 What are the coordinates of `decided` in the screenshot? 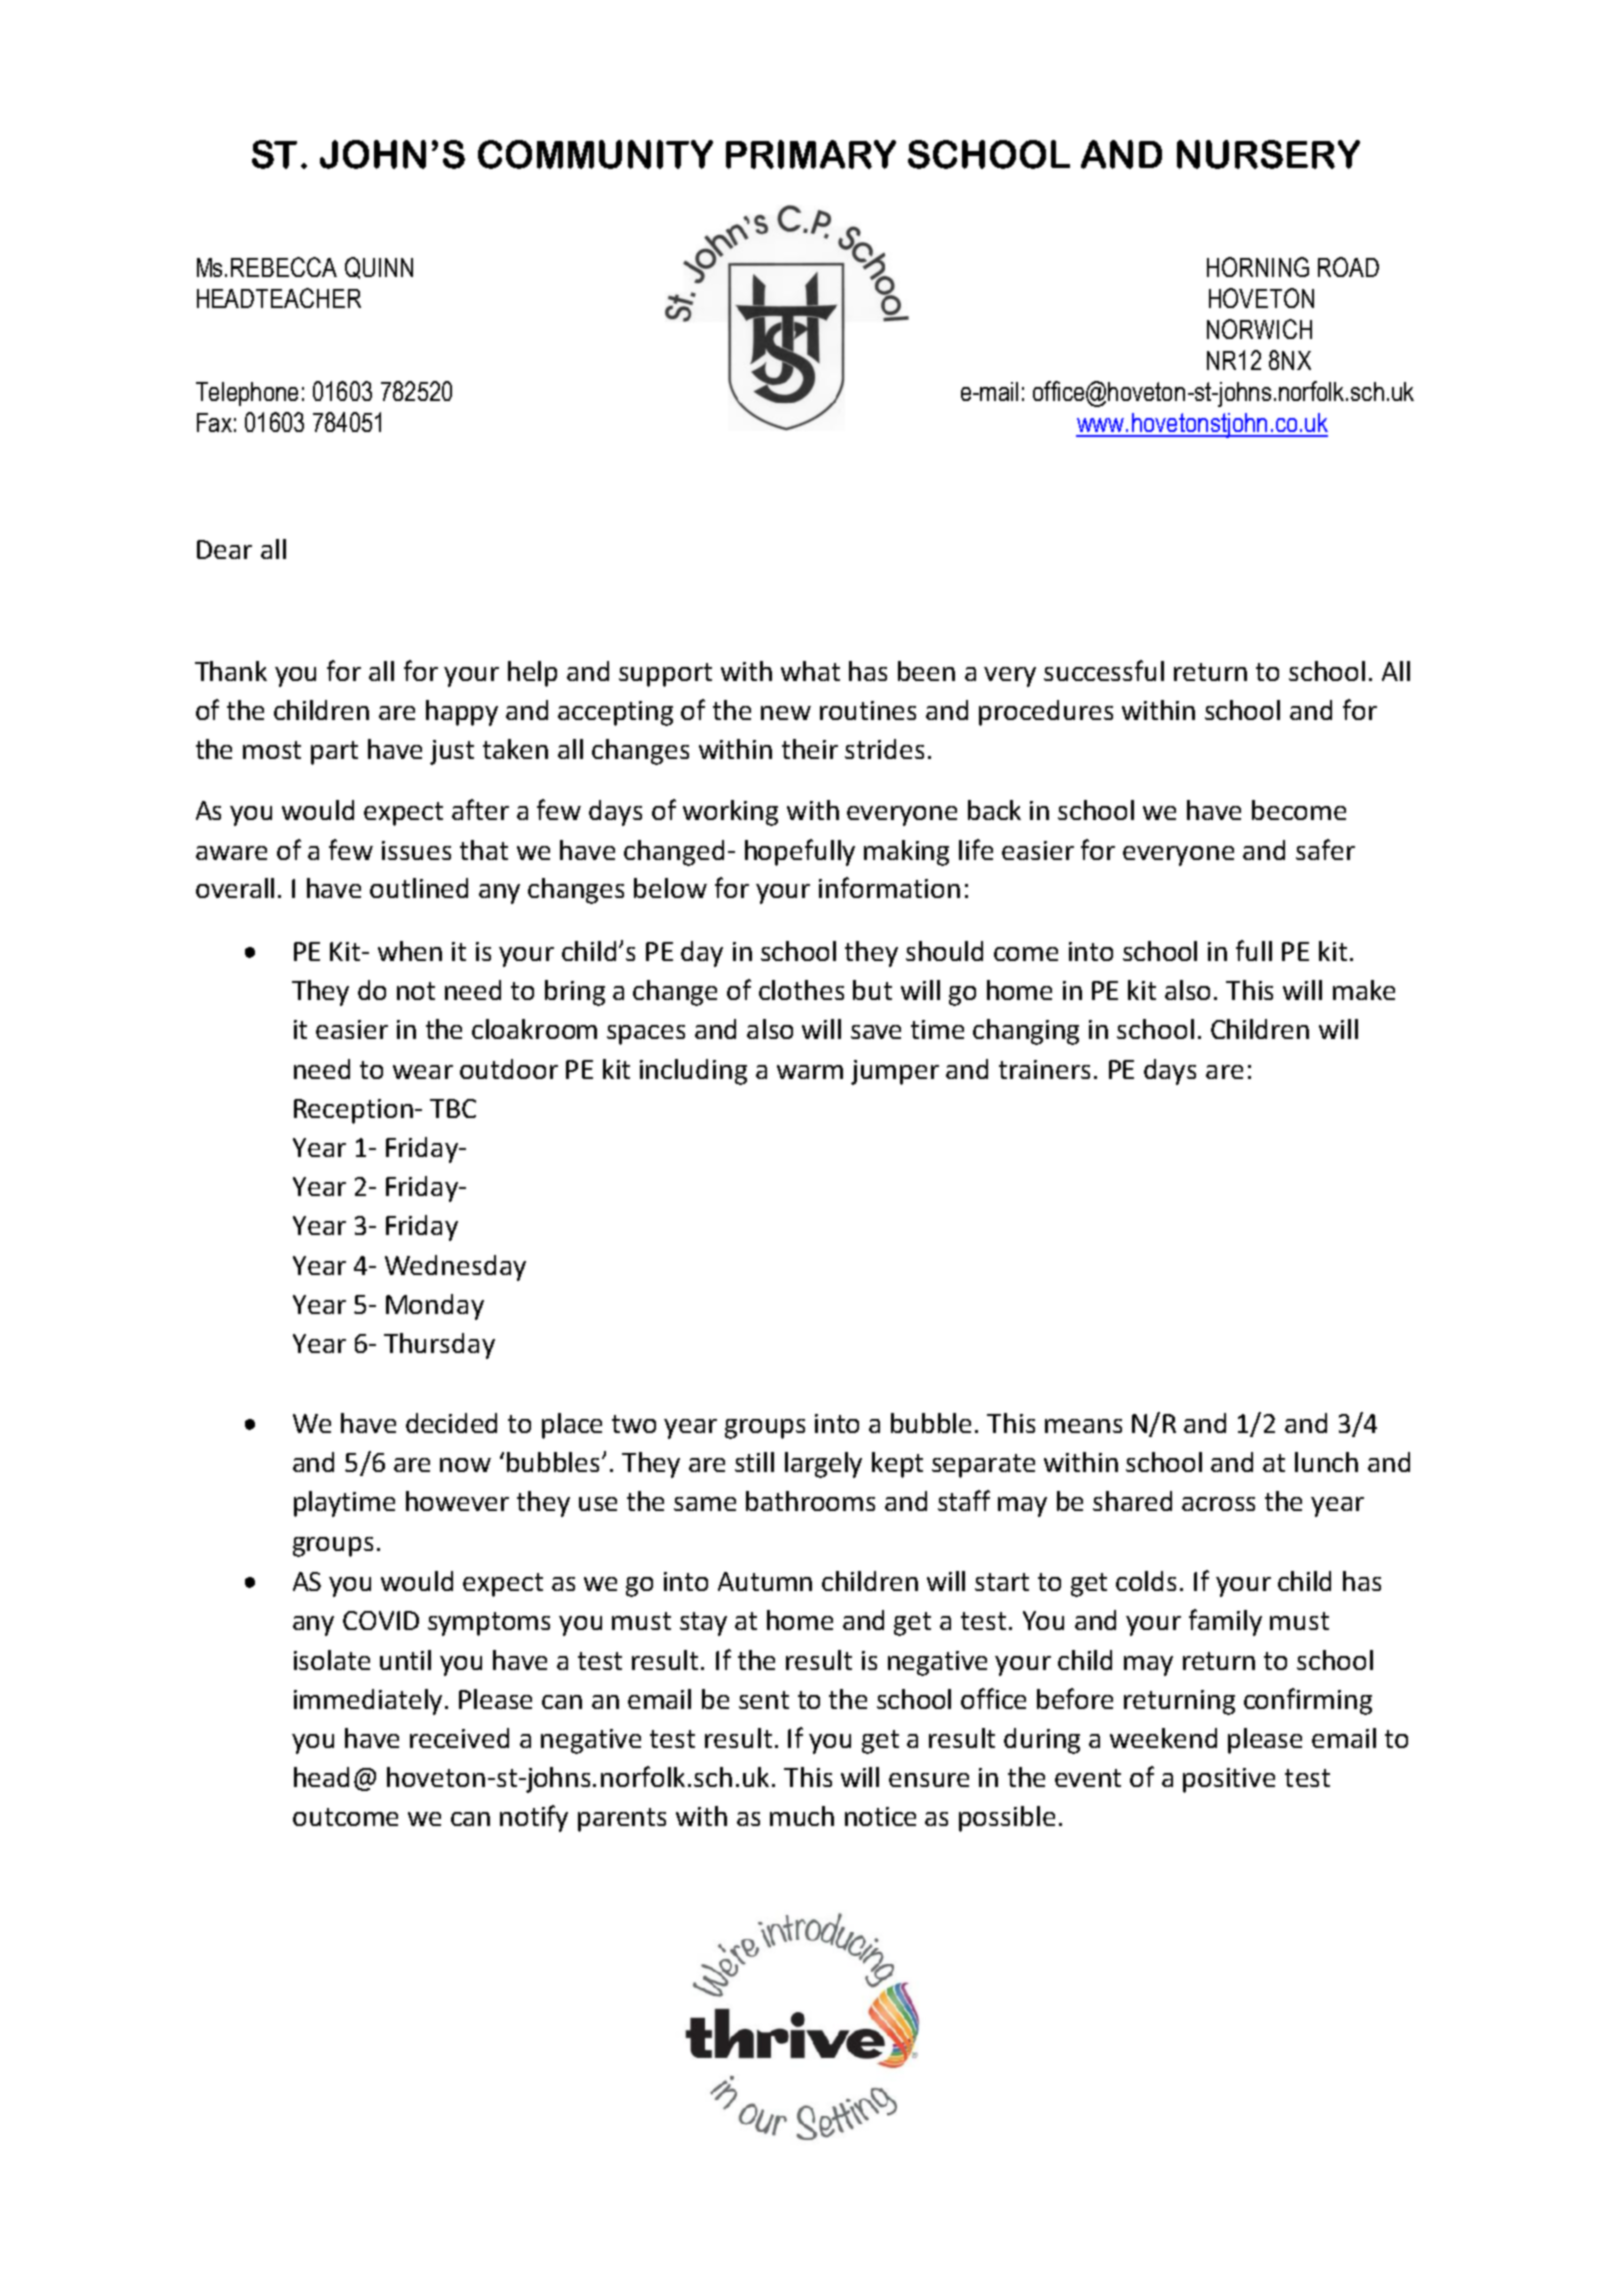 It's located at (451, 1423).
